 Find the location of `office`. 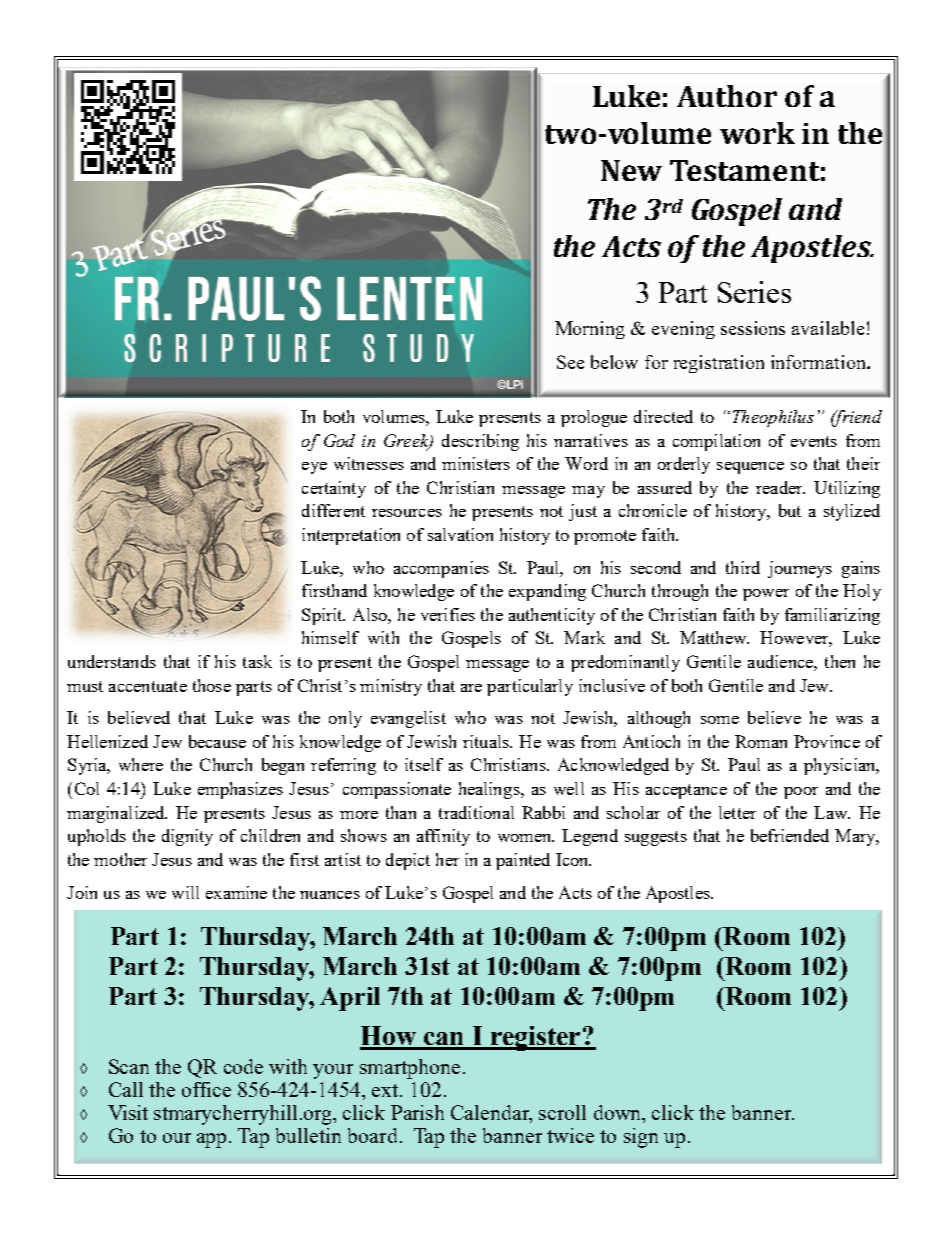

office is located at coordinates (206, 1089).
